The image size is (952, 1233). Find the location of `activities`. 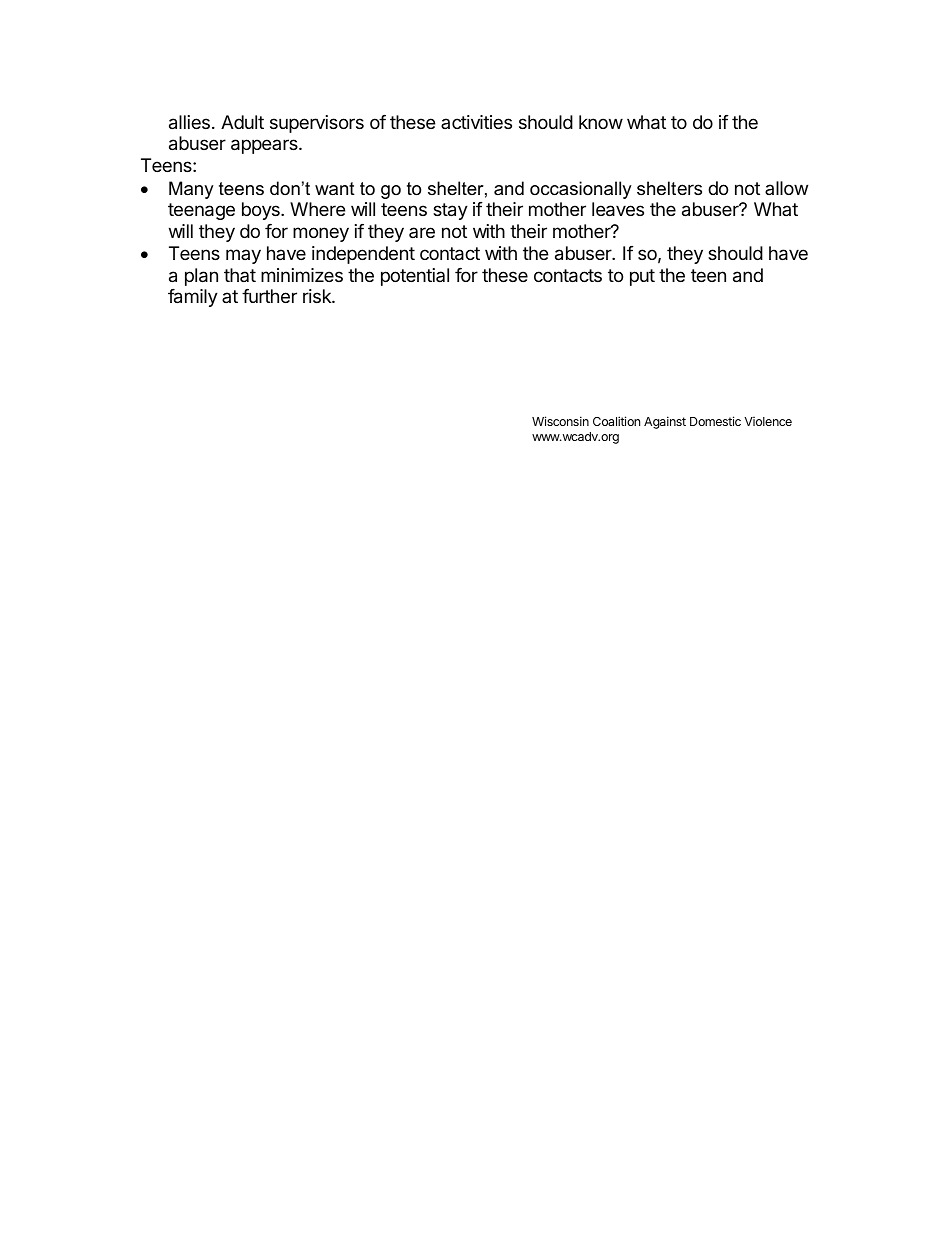

activities is located at coordinates (476, 122).
